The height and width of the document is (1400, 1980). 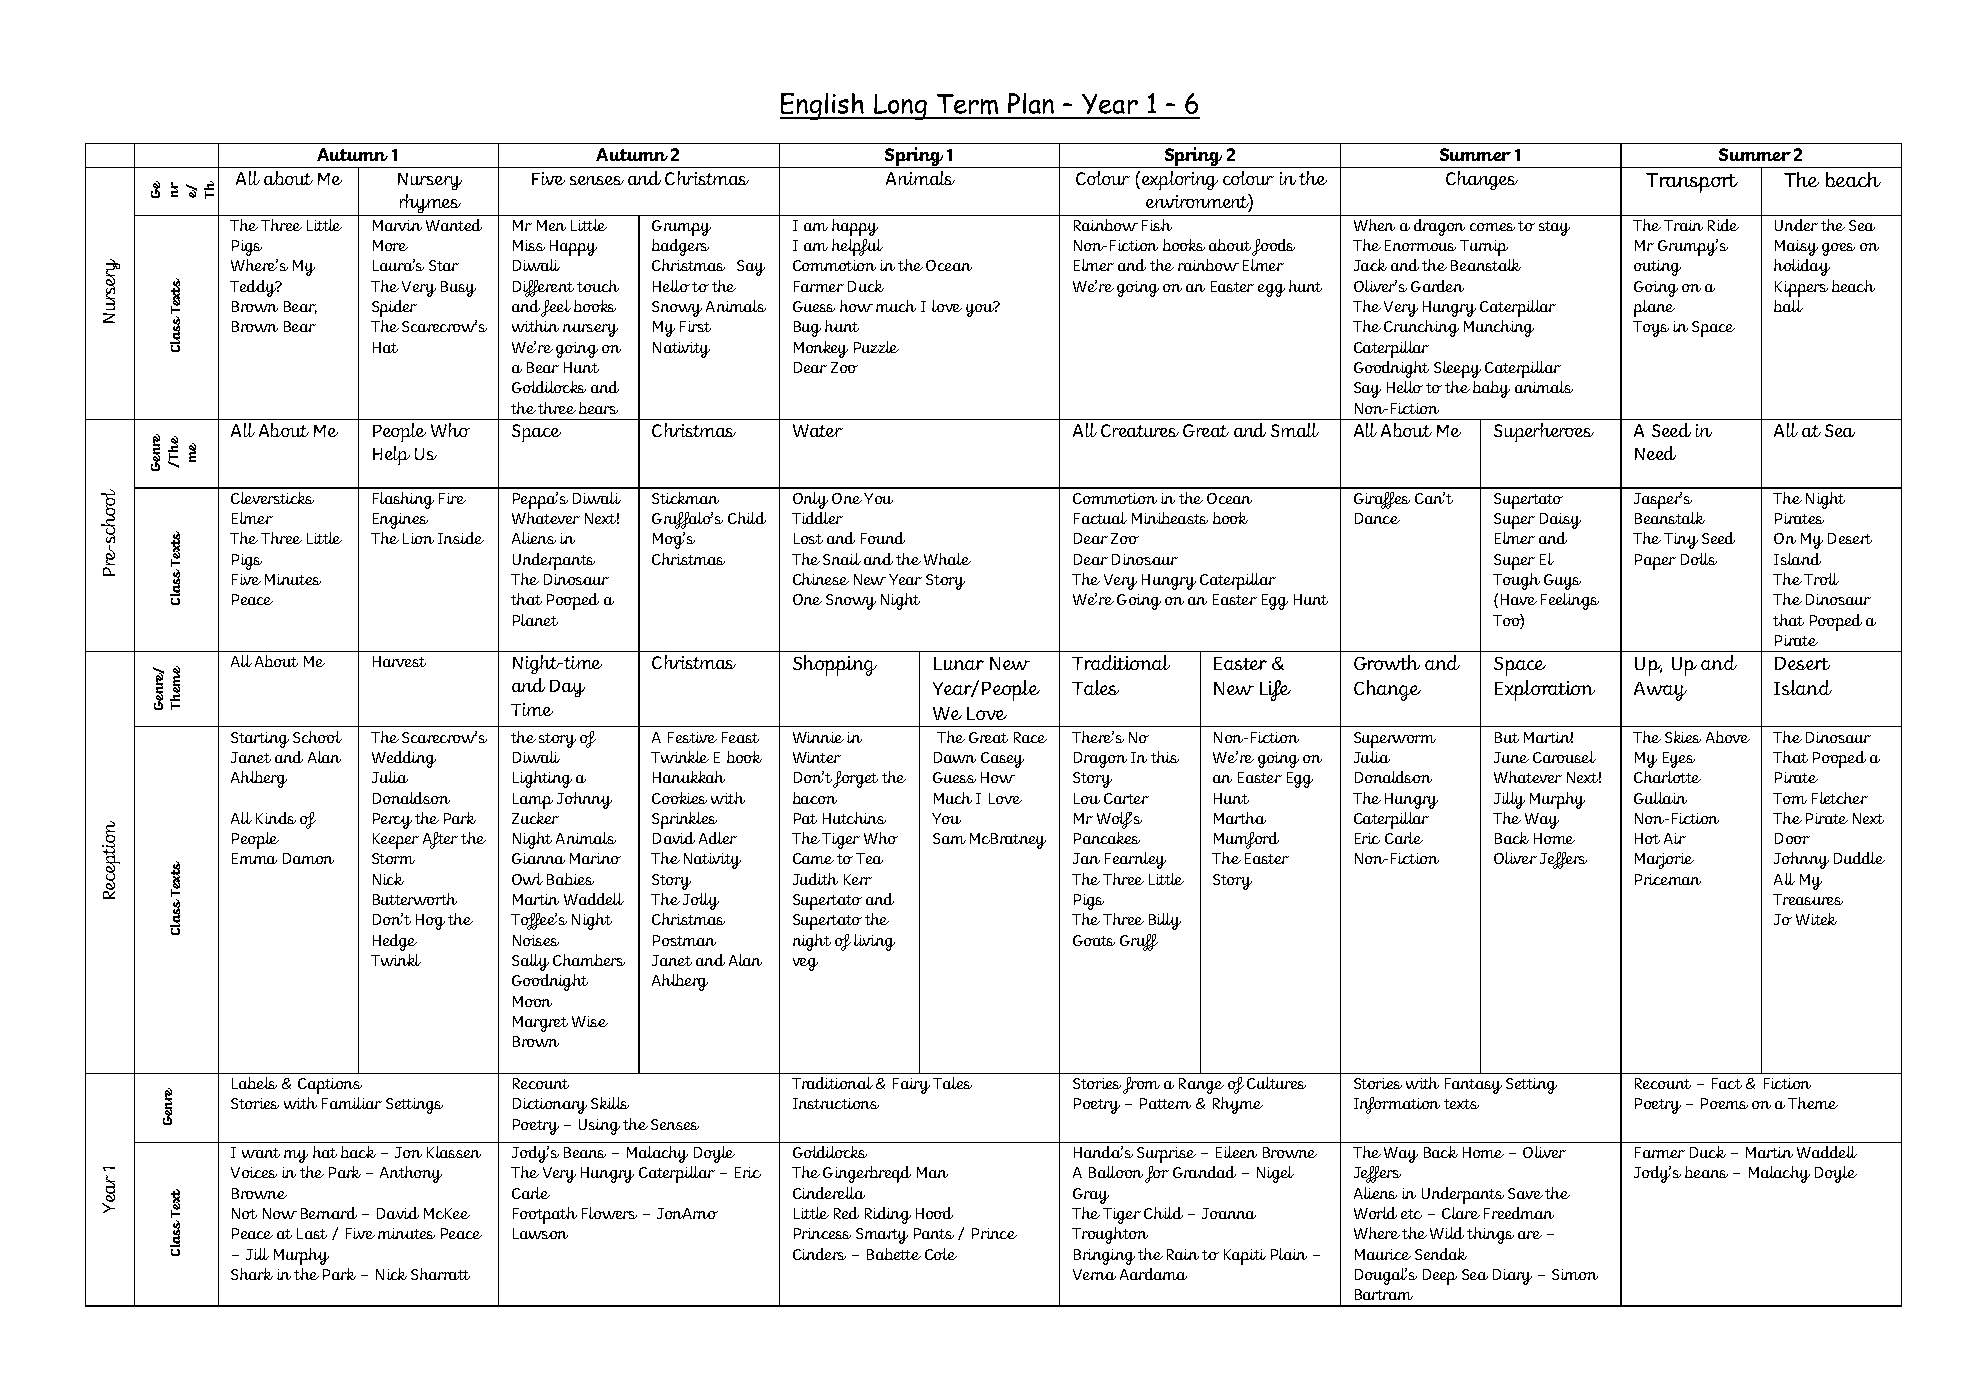 I want to click on Marjorie, so click(x=1664, y=861).
